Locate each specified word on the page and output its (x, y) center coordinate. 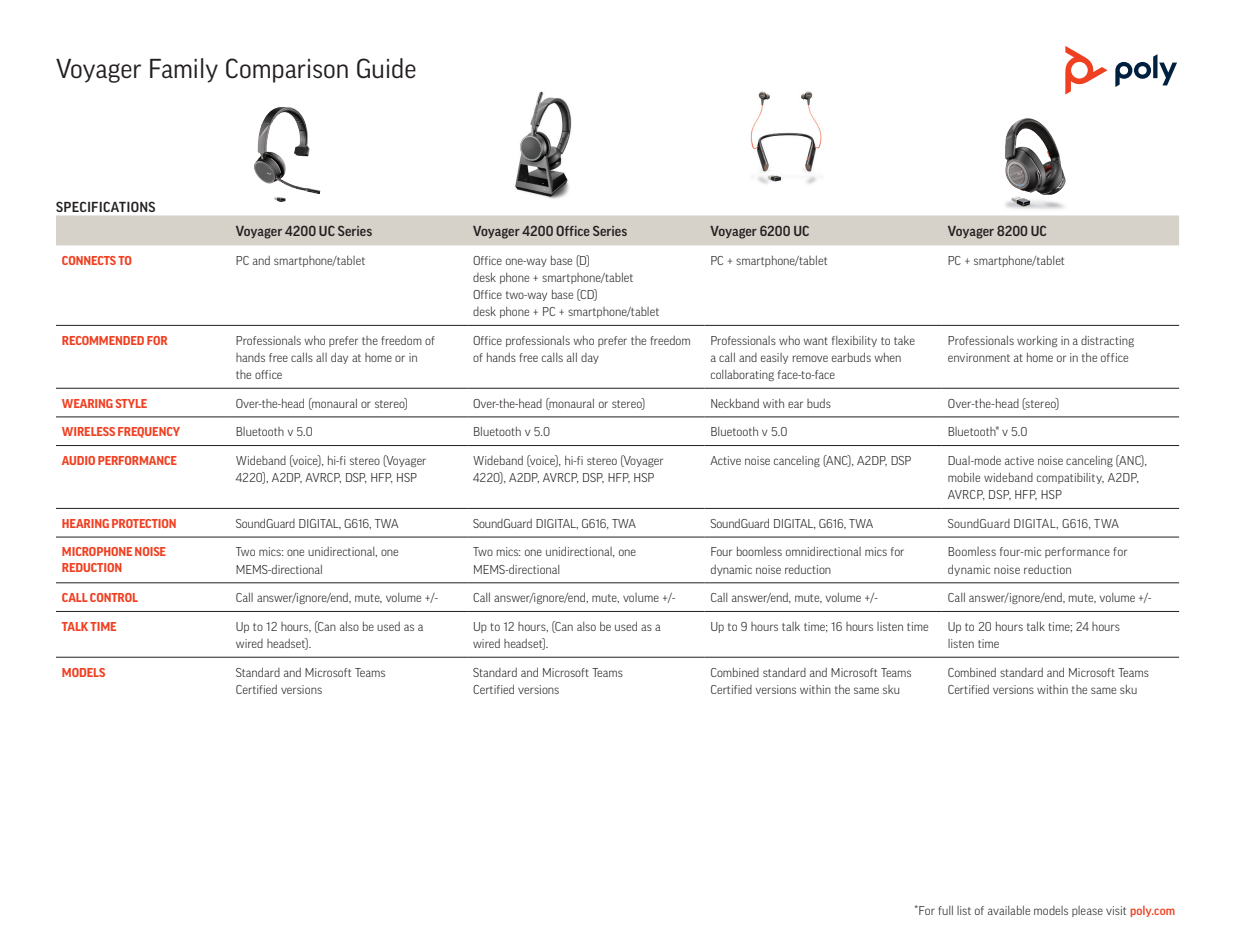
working (1037, 341)
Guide (386, 68)
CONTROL (114, 597)
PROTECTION (144, 523)
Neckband (735, 403)
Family (184, 70)
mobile (964, 477)
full (945, 910)
